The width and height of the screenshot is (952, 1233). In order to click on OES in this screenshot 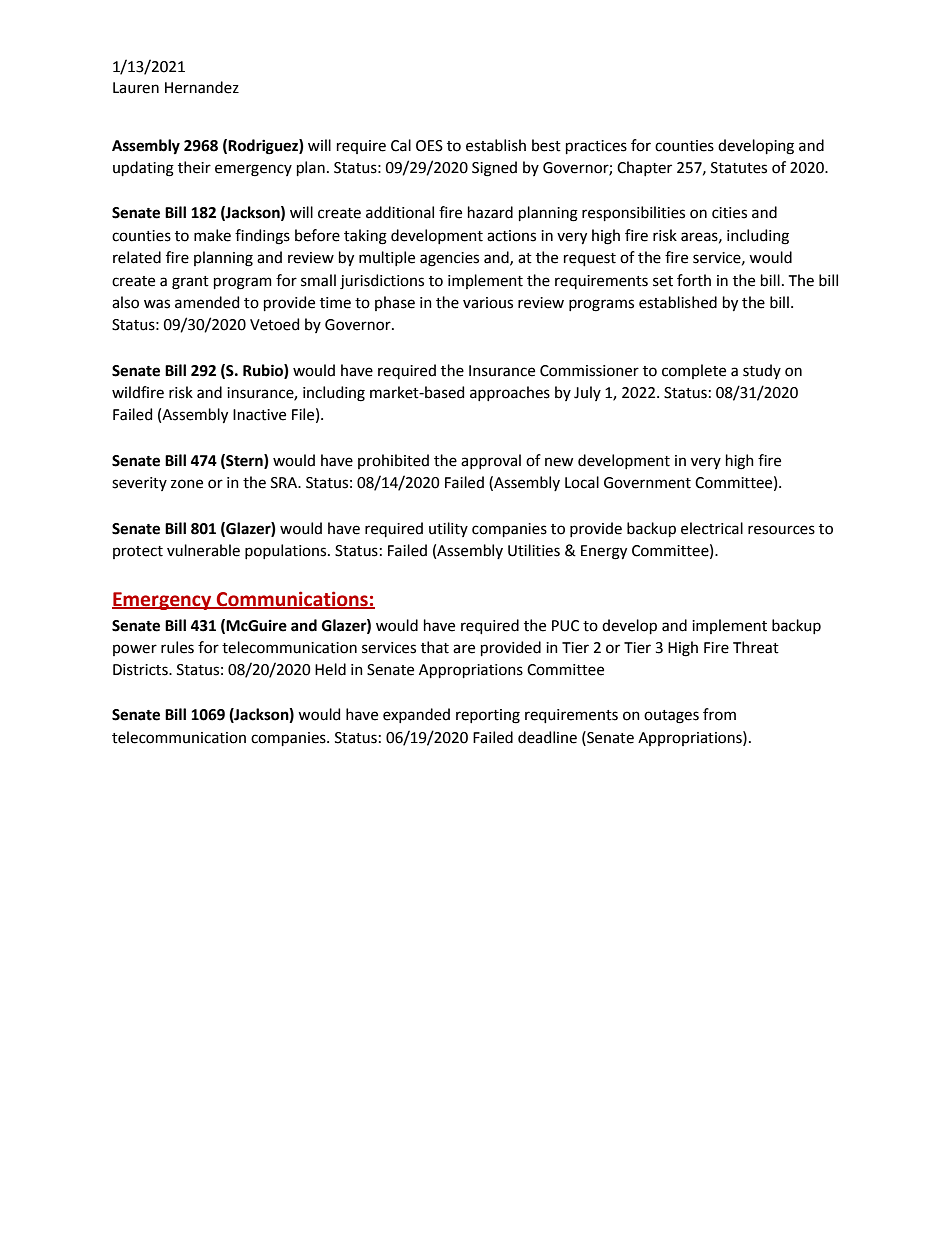, I will do `click(429, 146)`.
